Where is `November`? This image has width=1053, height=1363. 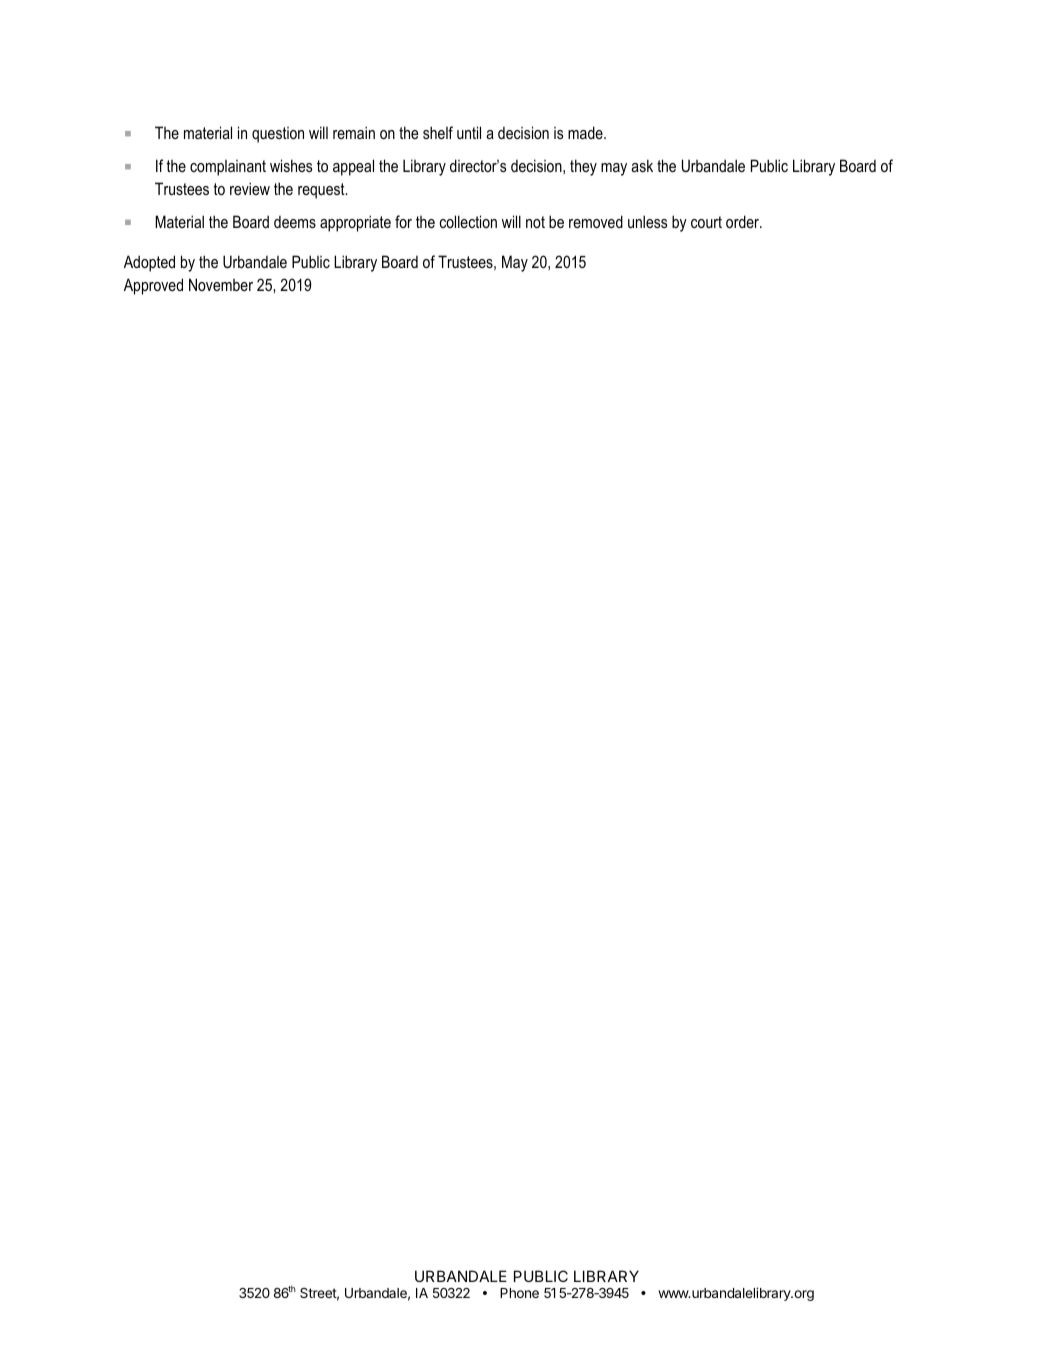
November is located at coordinates (221, 284).
